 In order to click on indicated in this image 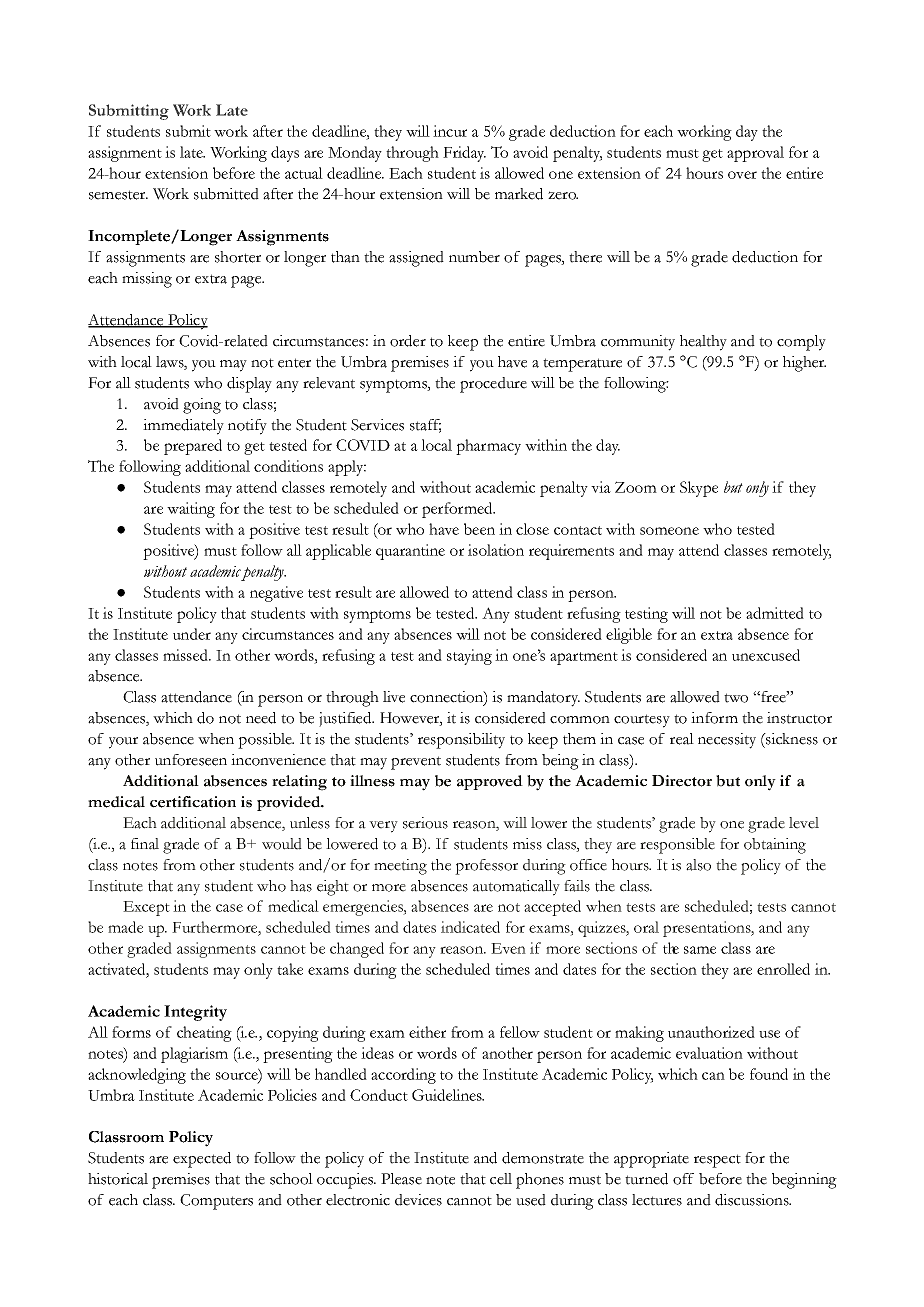, I will do `click(470, 927)`.
